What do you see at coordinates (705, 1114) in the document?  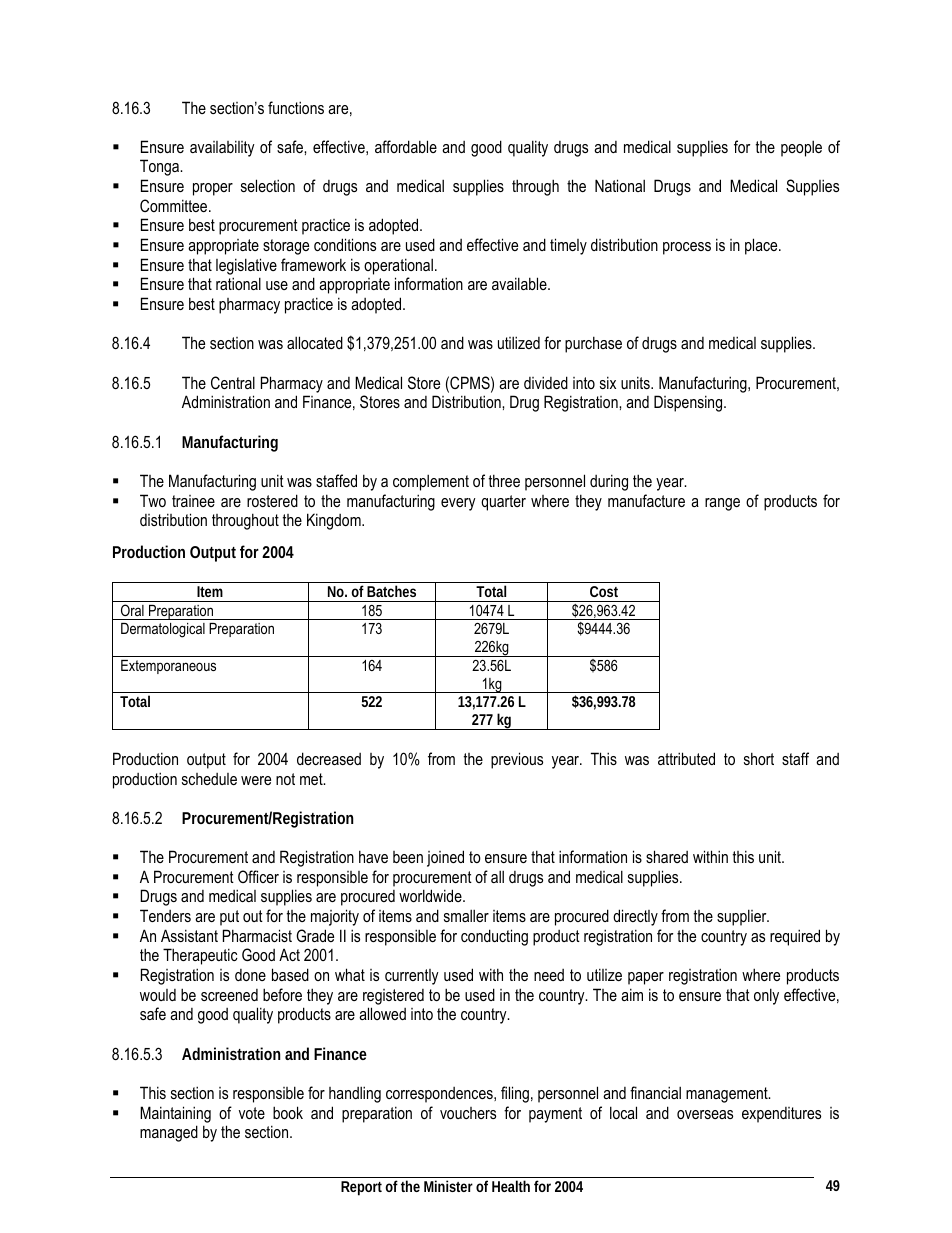 I see `overseas` at bounding box center [705, 1114].
